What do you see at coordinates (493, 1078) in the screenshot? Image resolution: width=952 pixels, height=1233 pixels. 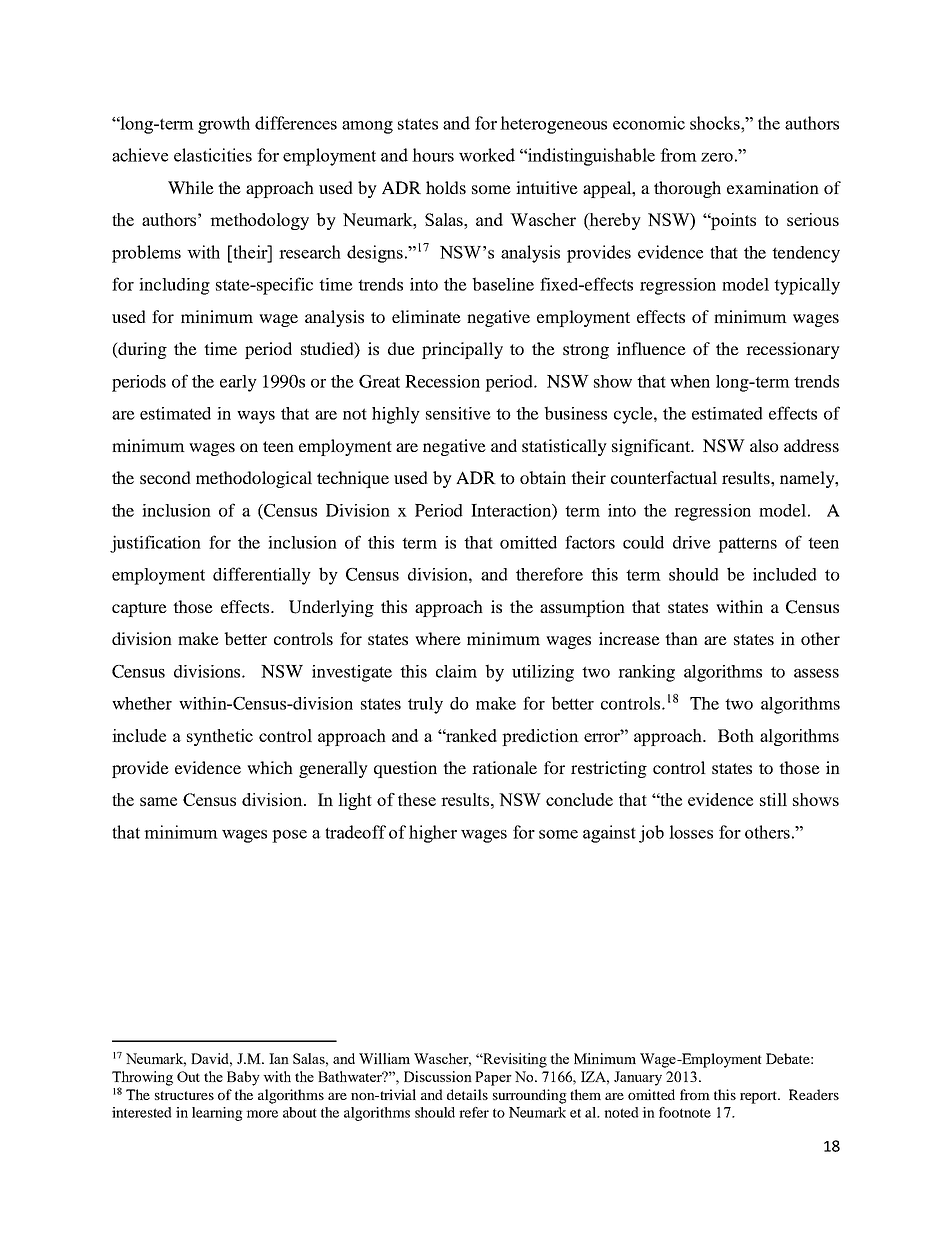 I see `Paper` at bounding box center [493, 1078].
